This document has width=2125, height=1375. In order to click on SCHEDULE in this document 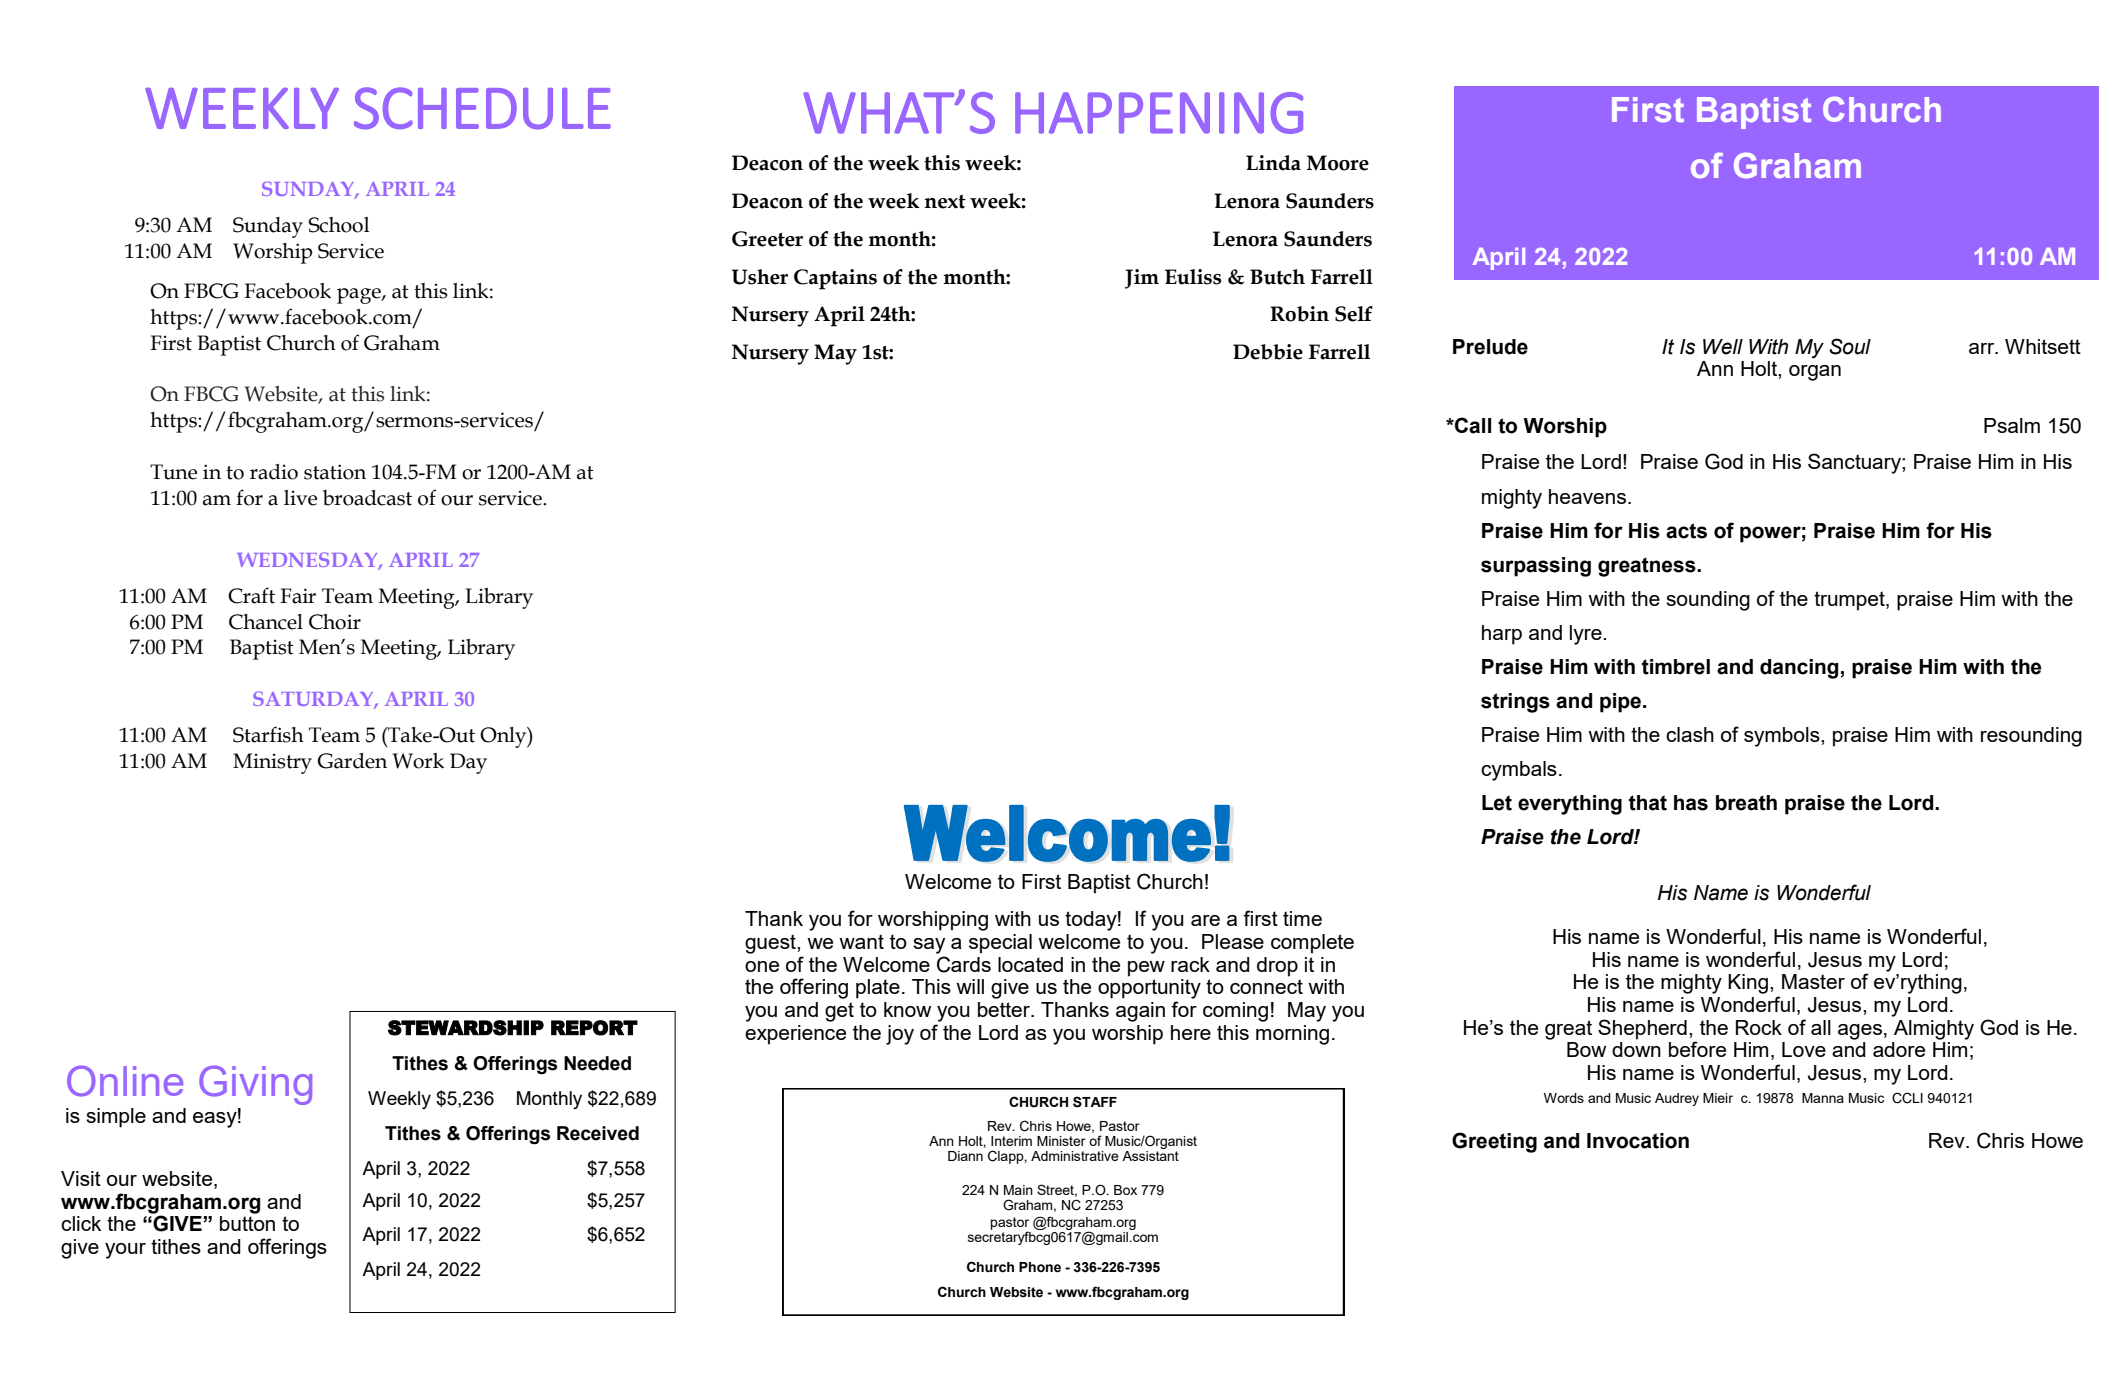, I will do `click(482, 108)`.
